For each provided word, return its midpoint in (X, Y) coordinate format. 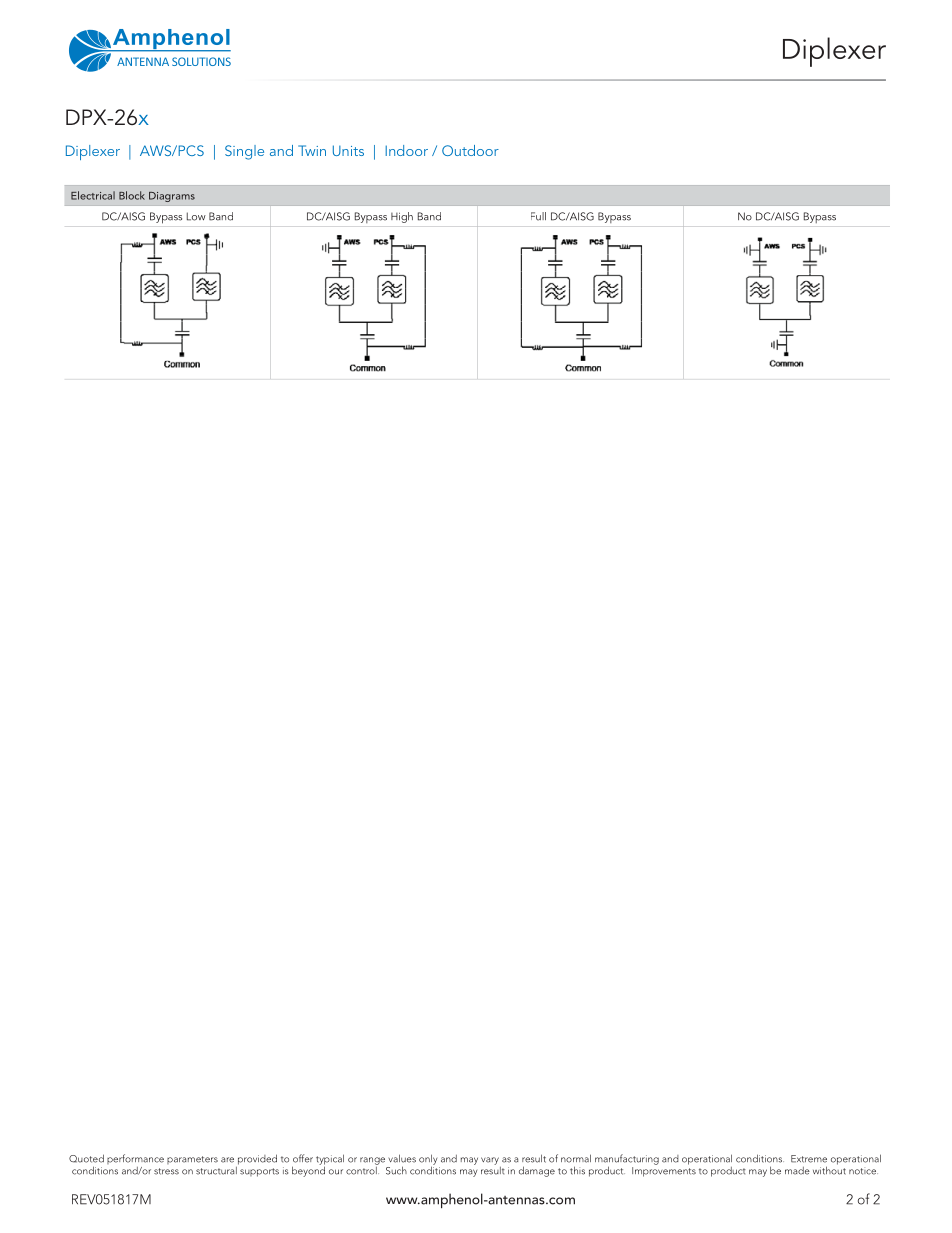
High (402, 217)
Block (132, 195)
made (797, 1171)
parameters (192, 1160)
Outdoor (470, 150)
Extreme (809, 1159)
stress (166, 1171)
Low (196, 216)
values (402, 1158)
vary (490, 1161)
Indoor (406, 150)
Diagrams (172, 197)
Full (538, 216)
